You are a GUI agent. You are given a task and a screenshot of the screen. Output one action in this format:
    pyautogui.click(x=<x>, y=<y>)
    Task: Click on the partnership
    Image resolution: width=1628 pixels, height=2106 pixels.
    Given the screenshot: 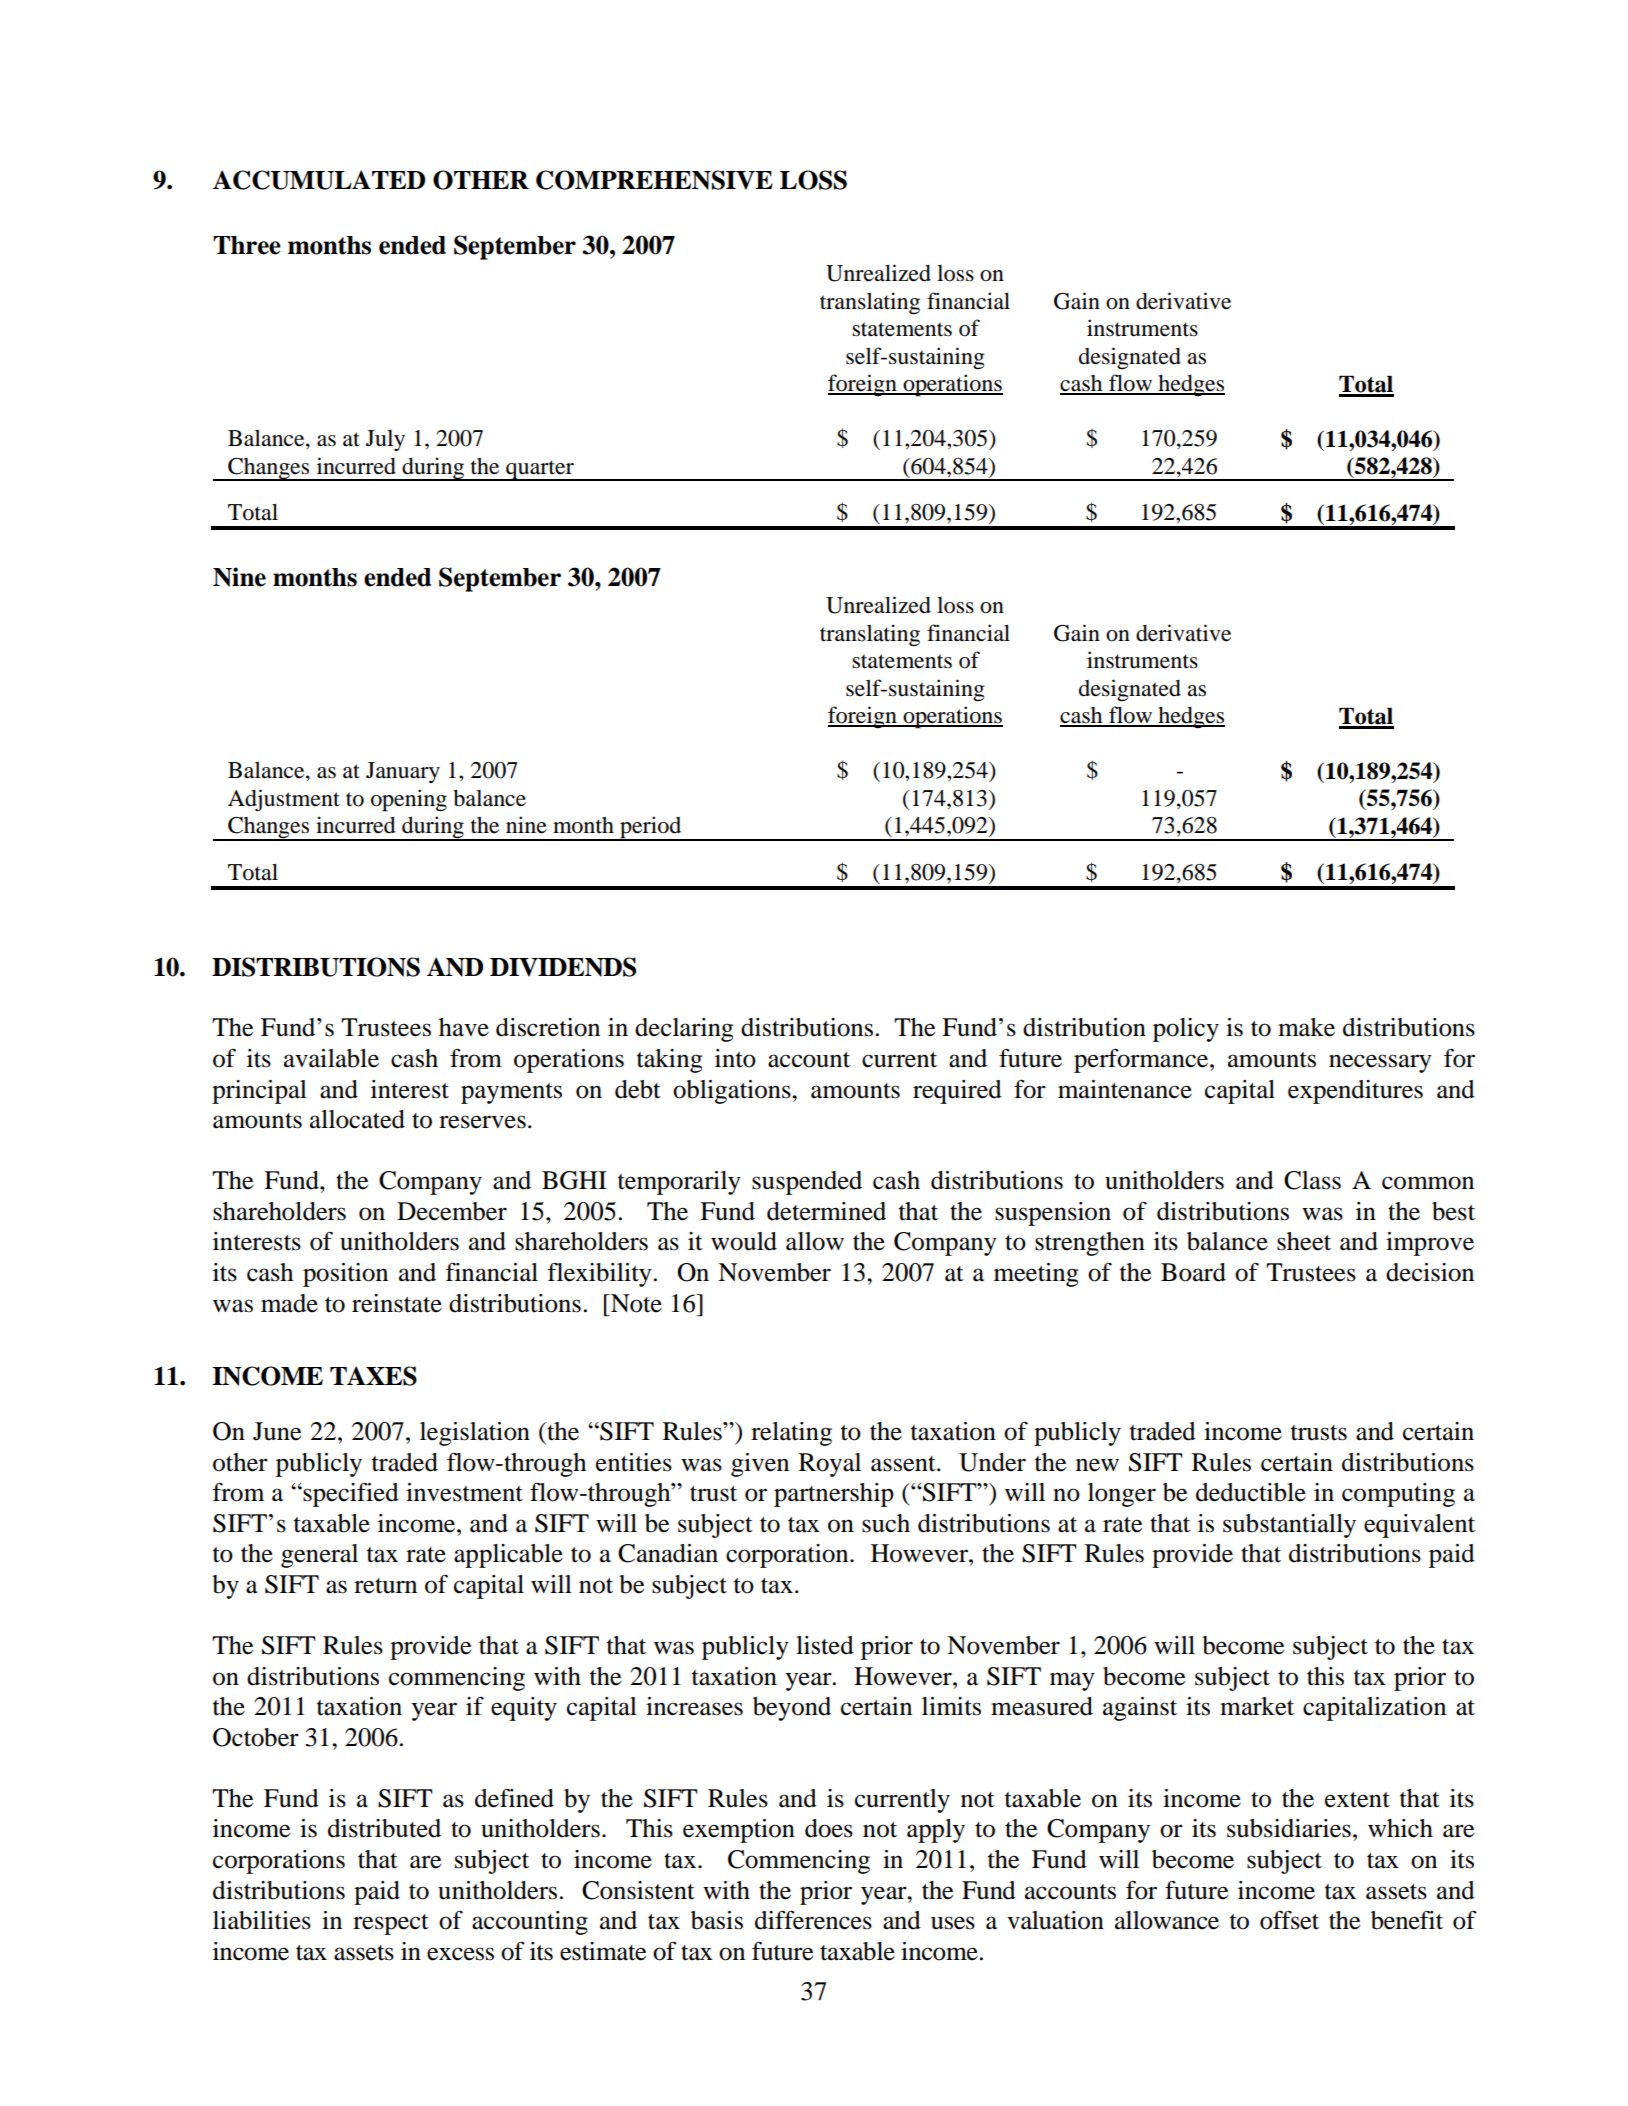 What is the action you would take?
    pyautogui.click(x=834, y=1495)
